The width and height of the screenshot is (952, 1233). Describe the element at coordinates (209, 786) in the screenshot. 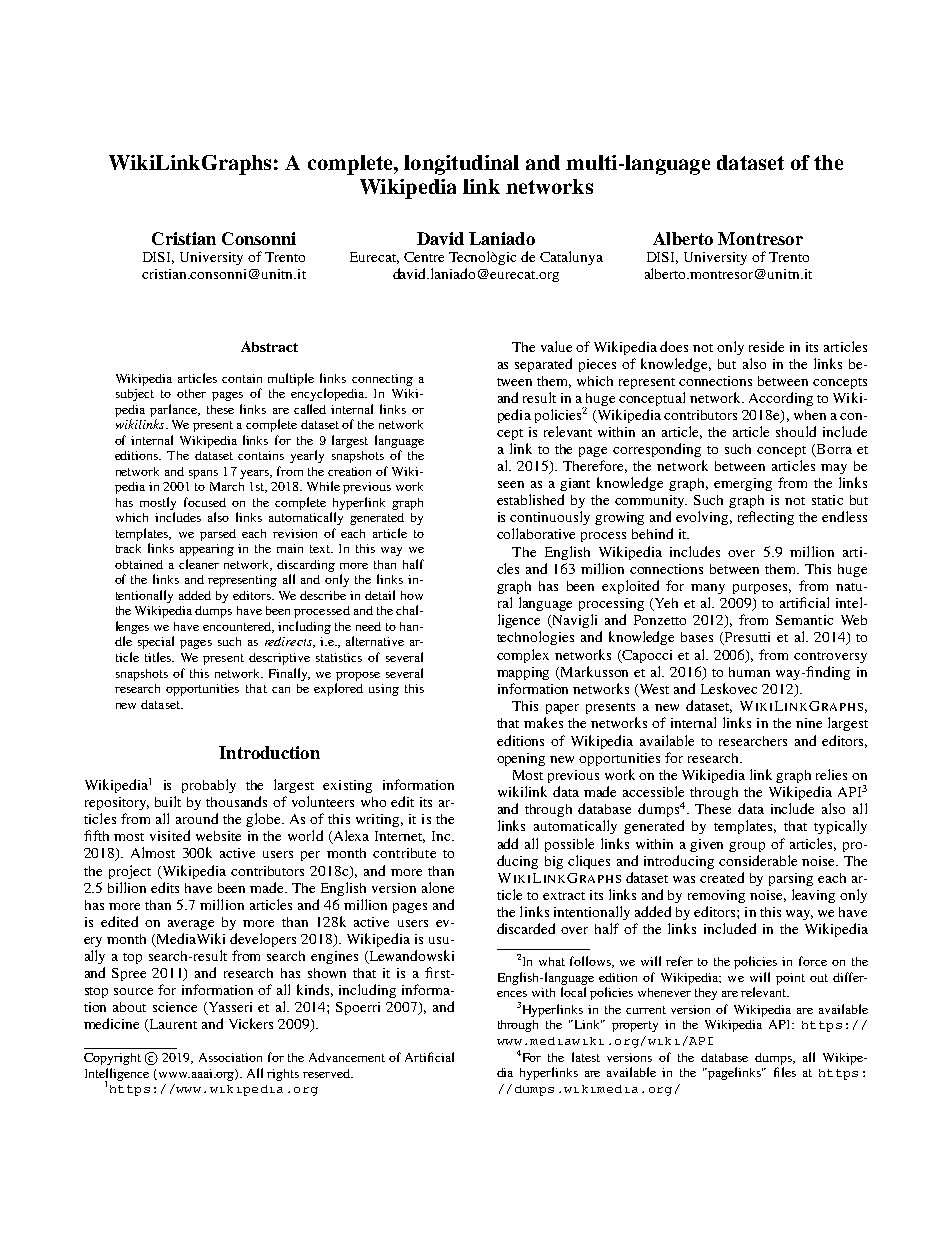

I see `probably` at that location.
